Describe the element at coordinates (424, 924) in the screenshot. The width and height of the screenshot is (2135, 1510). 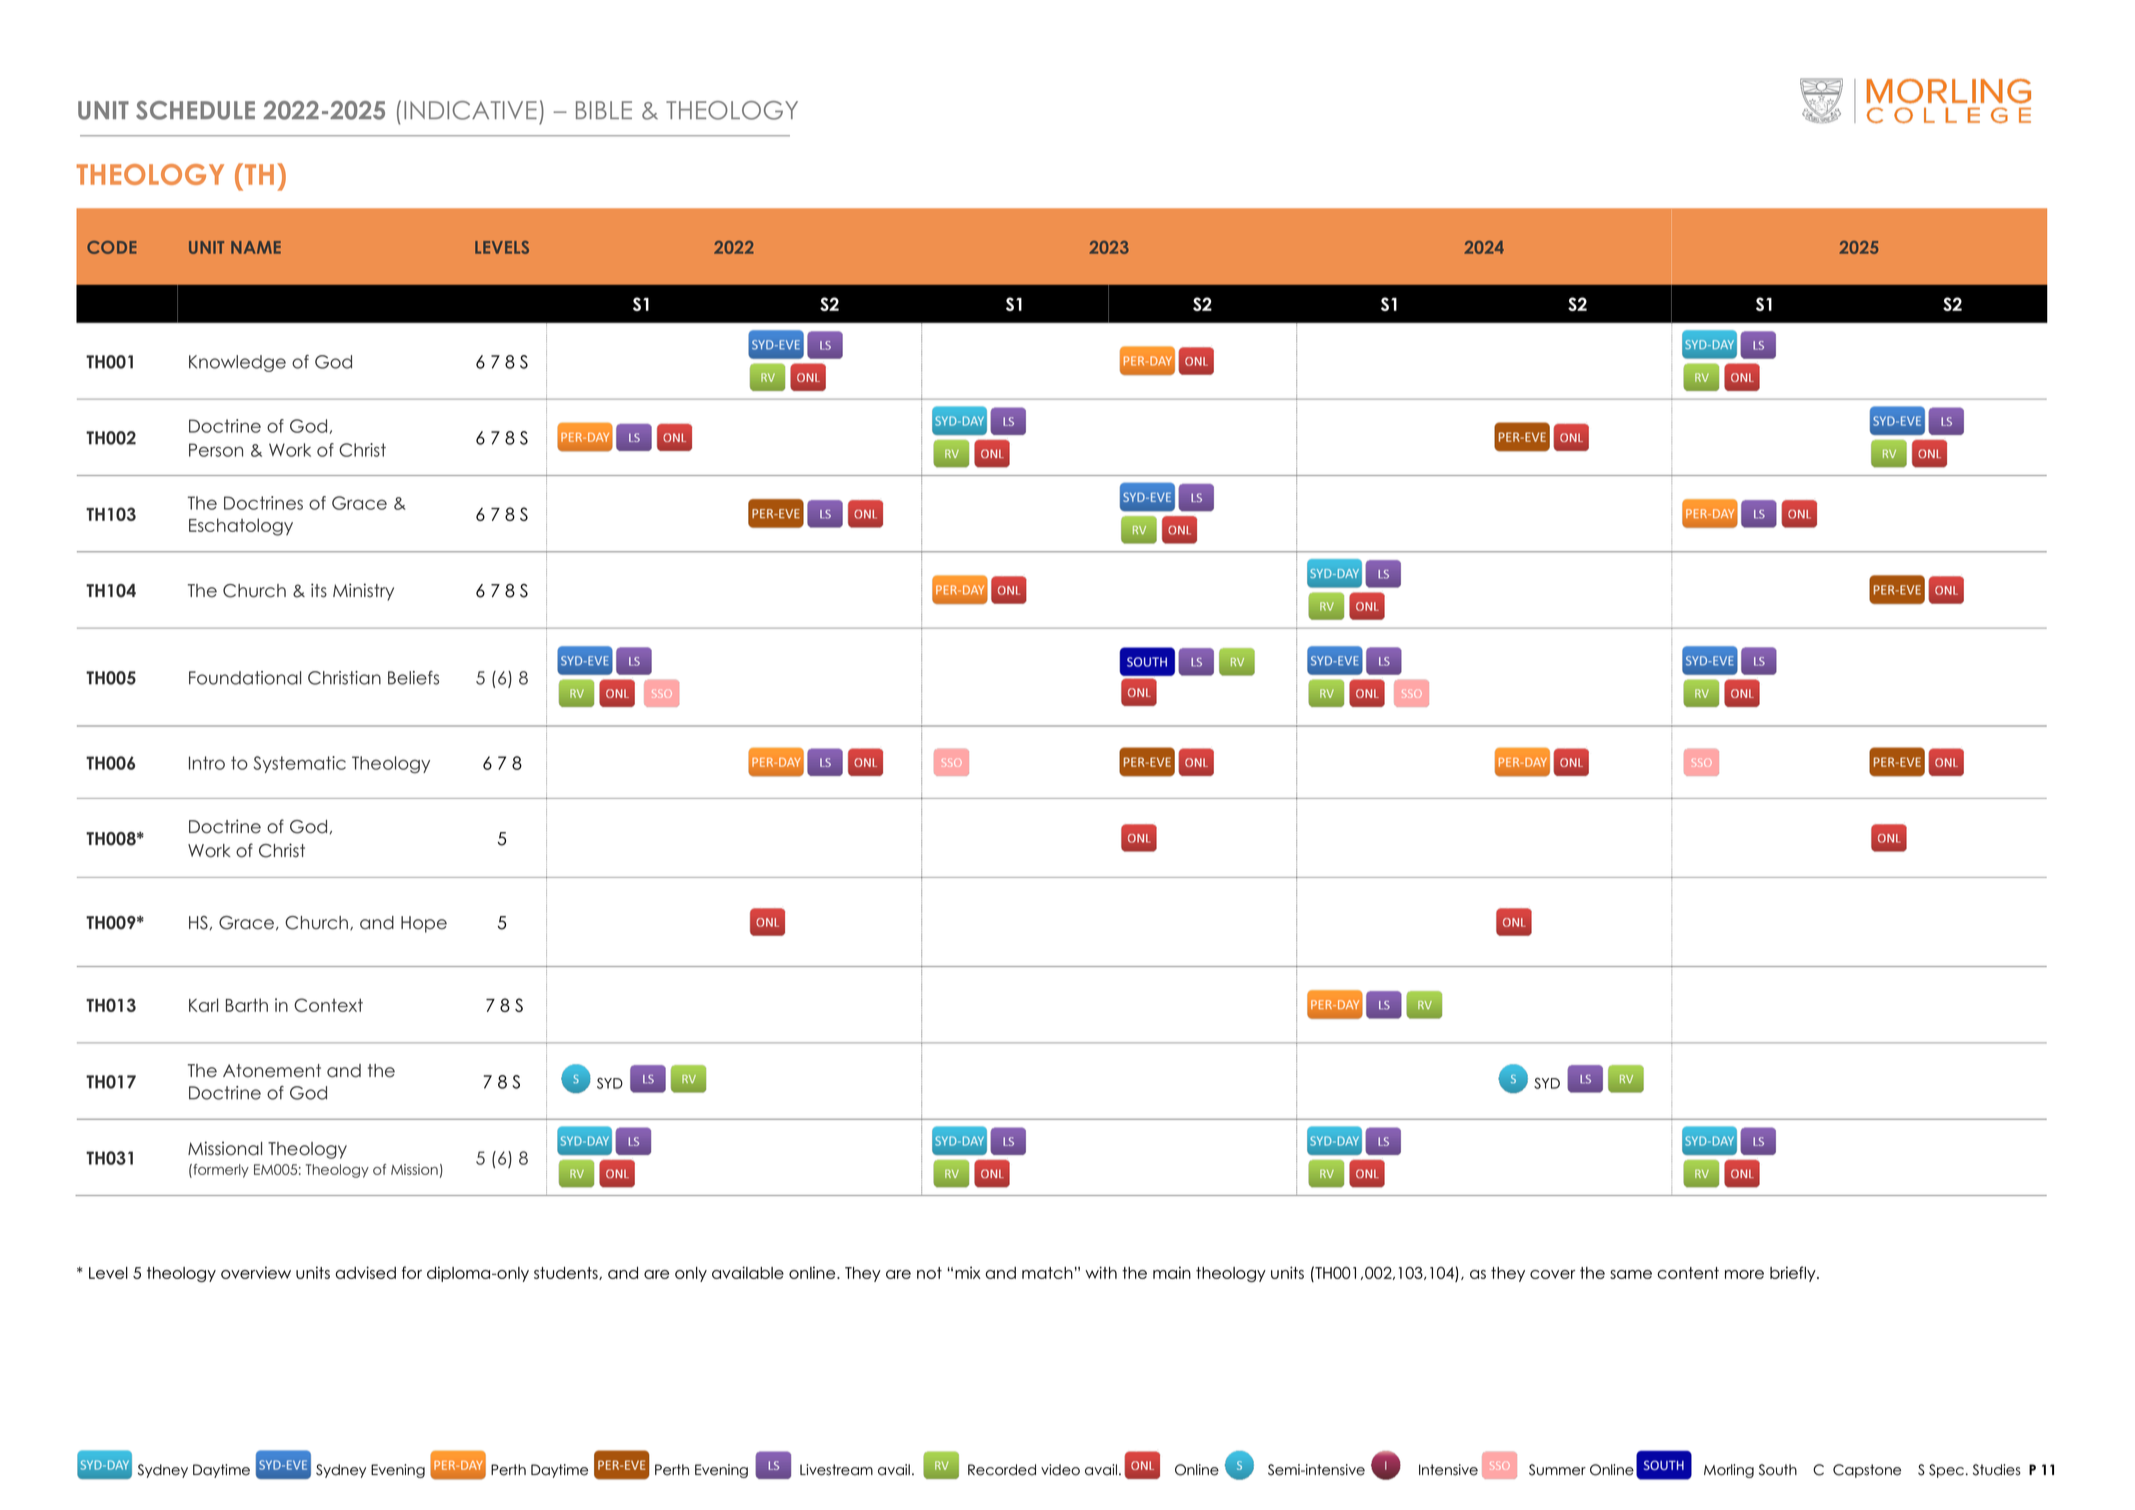
I see `Hope` at that location.
